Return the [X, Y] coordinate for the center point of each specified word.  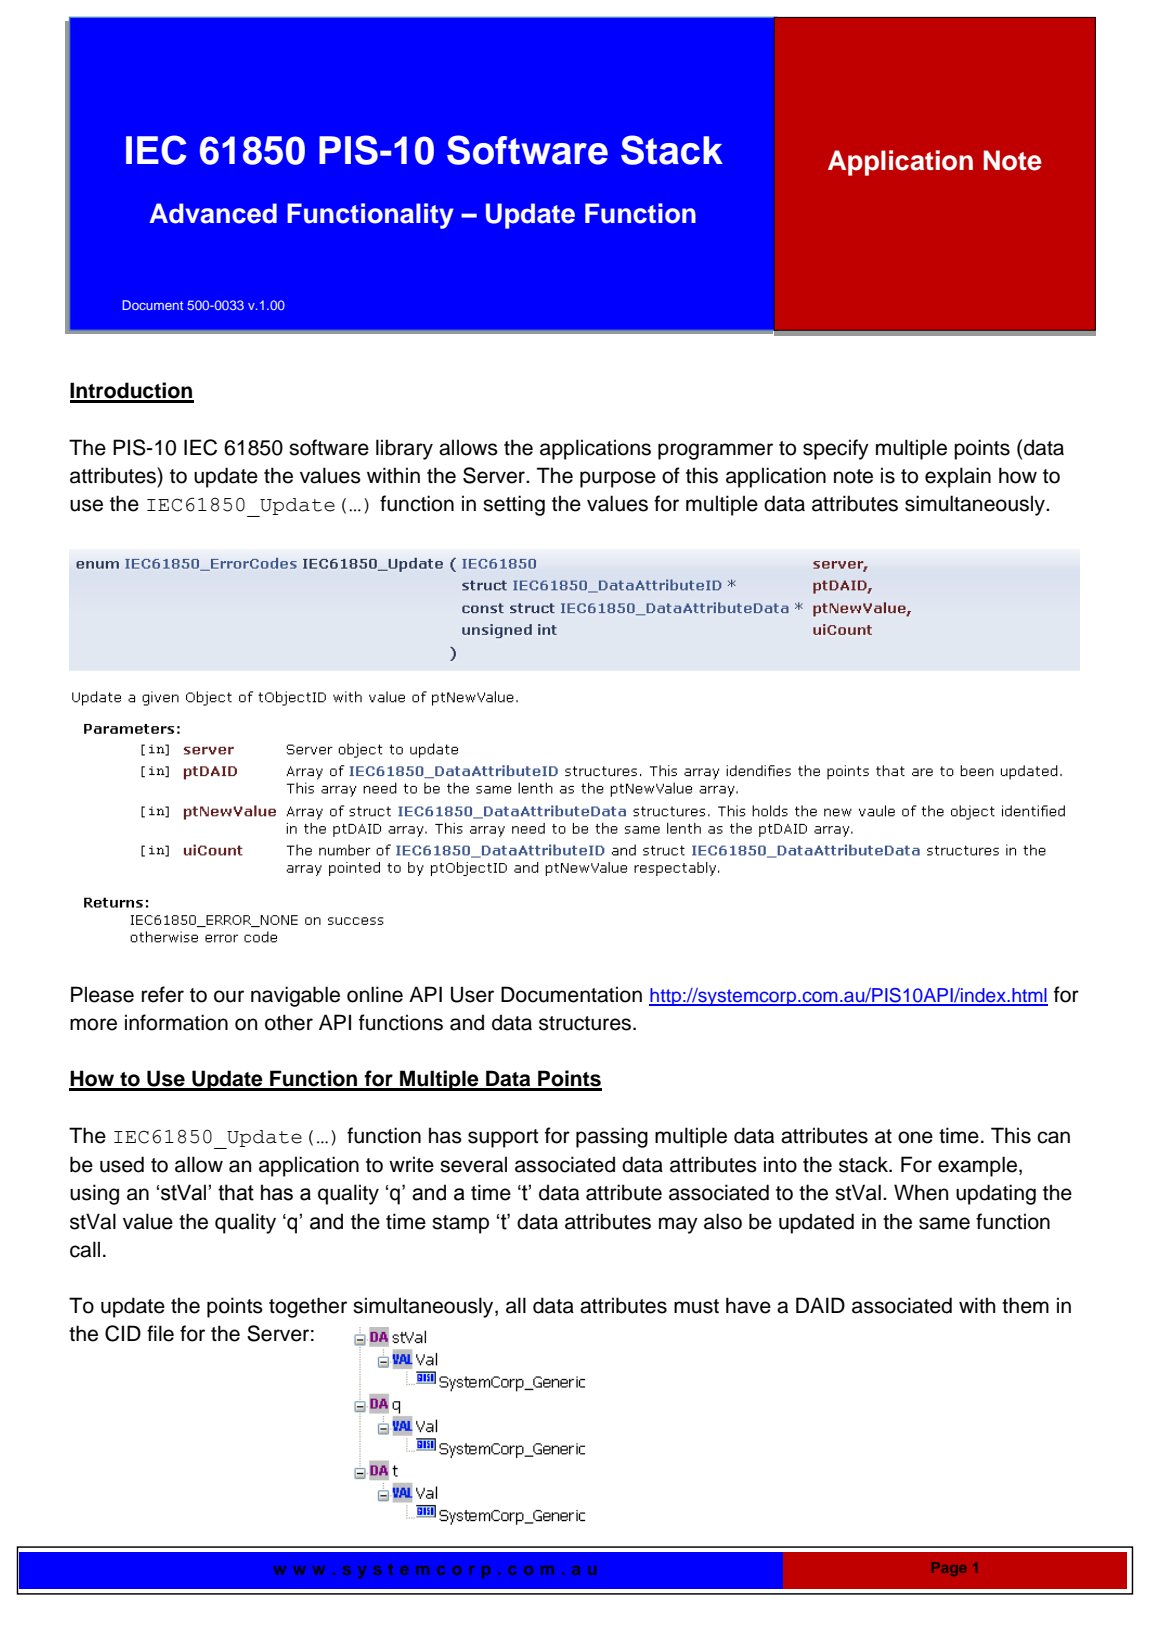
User [472, 994]
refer [163, 994]
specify [836, 449]
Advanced [213, 213]
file [160, 1333]
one [915, 1137]
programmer [715, 451]
